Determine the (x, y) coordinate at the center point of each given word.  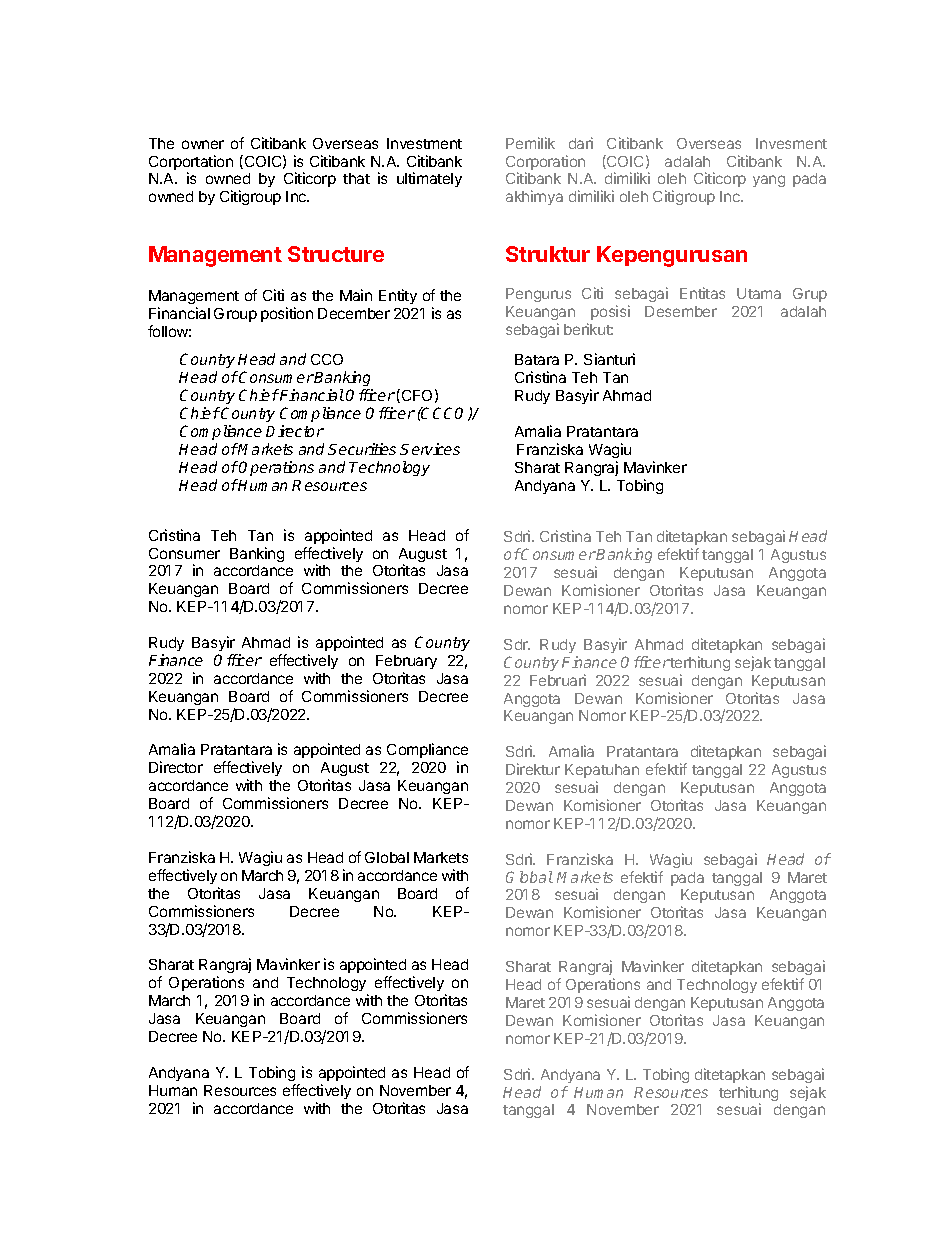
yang (769, 181)
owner (203, 144)
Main (356, 295)
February (406, 662)
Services (430, 449)
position (287, 314)
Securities (362, 449)
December (354, 313)
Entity (398, 296)
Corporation (545, 164)
